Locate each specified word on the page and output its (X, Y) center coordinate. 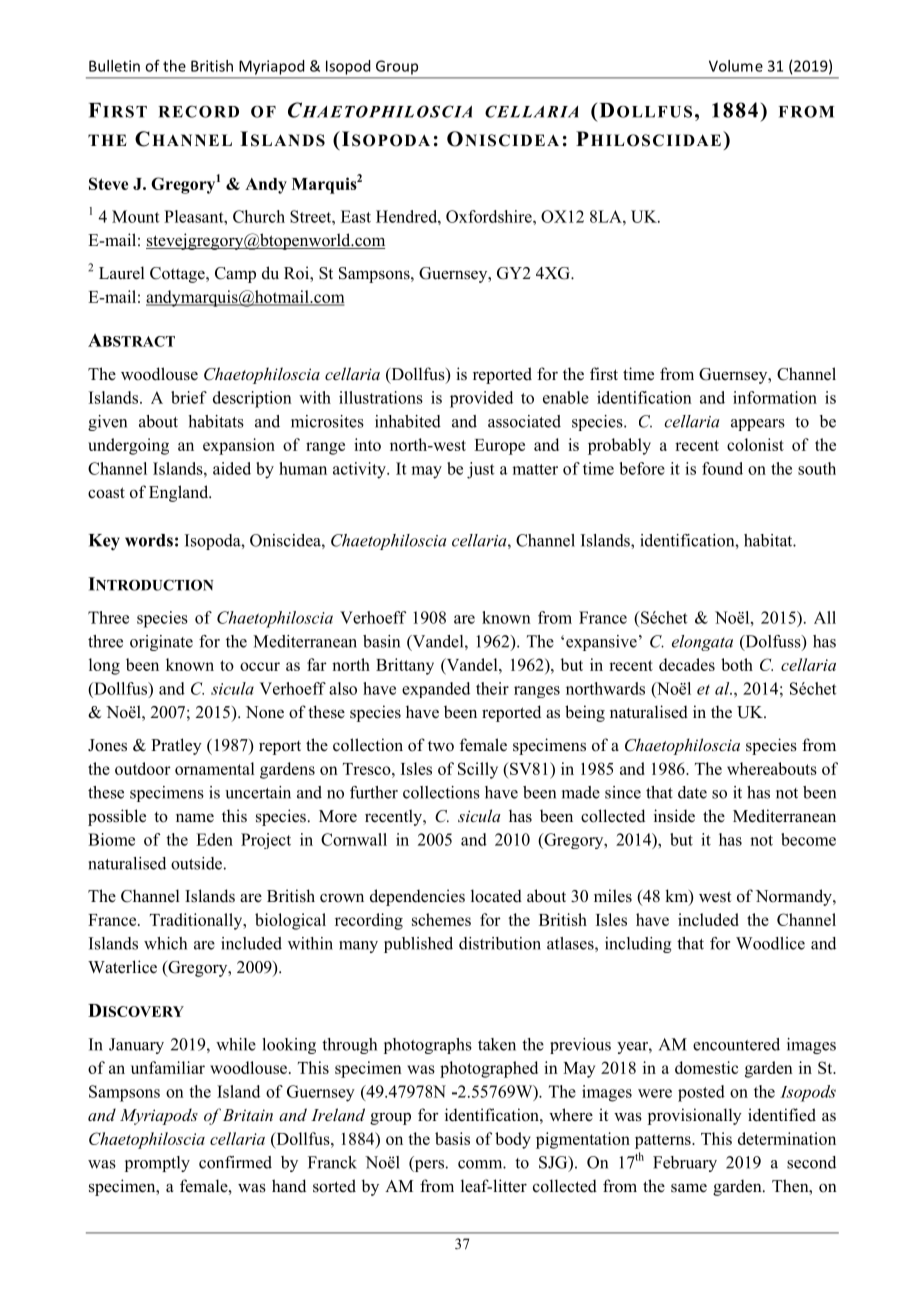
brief (189, 397)
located (496, 896)
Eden (214, 839)
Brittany (405, 666)
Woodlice (770, 943)
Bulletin (114, 66)
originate (161, 643)
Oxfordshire (490, 216)
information (775, 397)
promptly (157, 1164)
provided (481, 399)
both (737, 664)
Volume (736, 66)
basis (452, 1138)
